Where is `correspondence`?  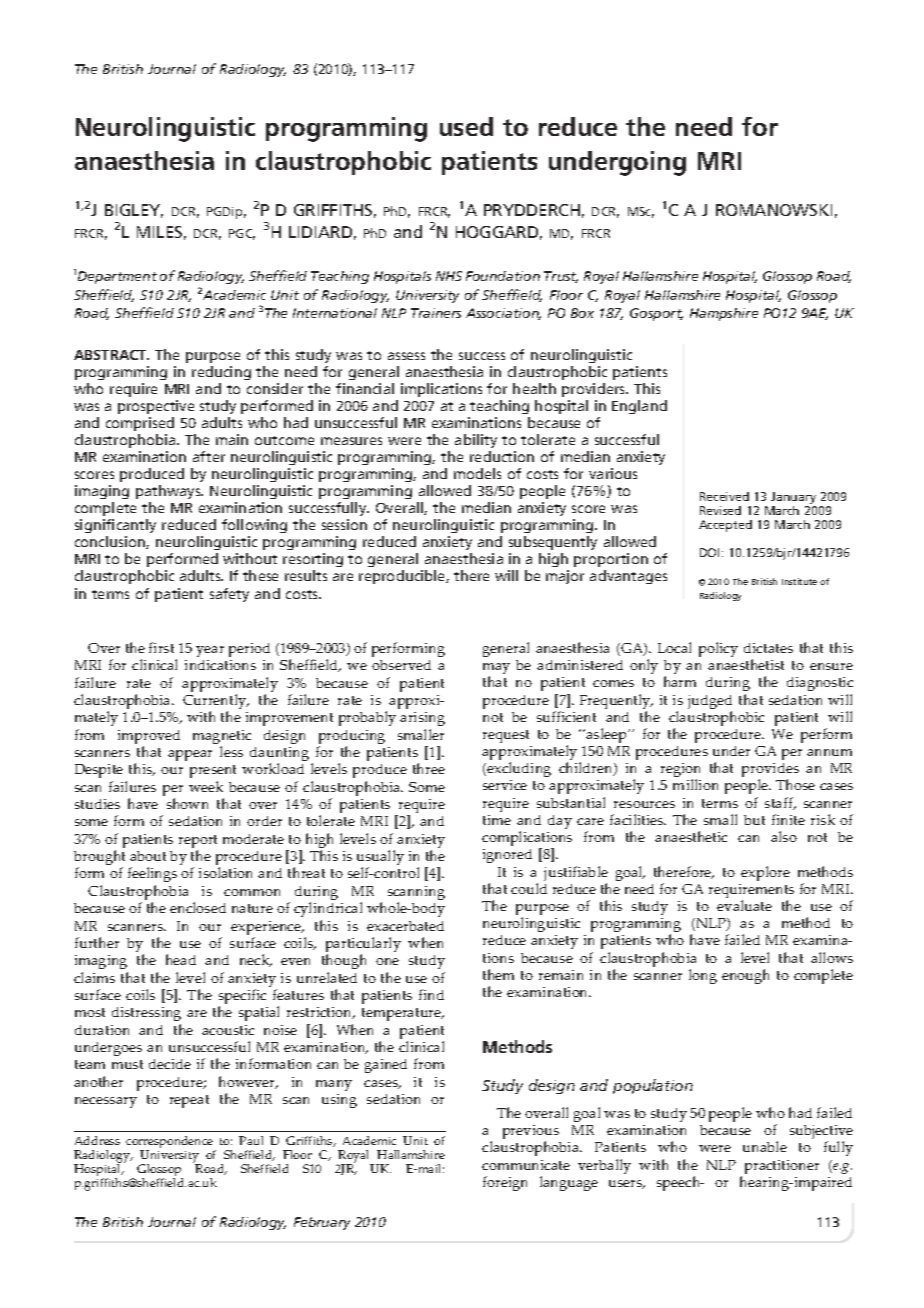 correspondence is located at coordinates (169, 1143).
